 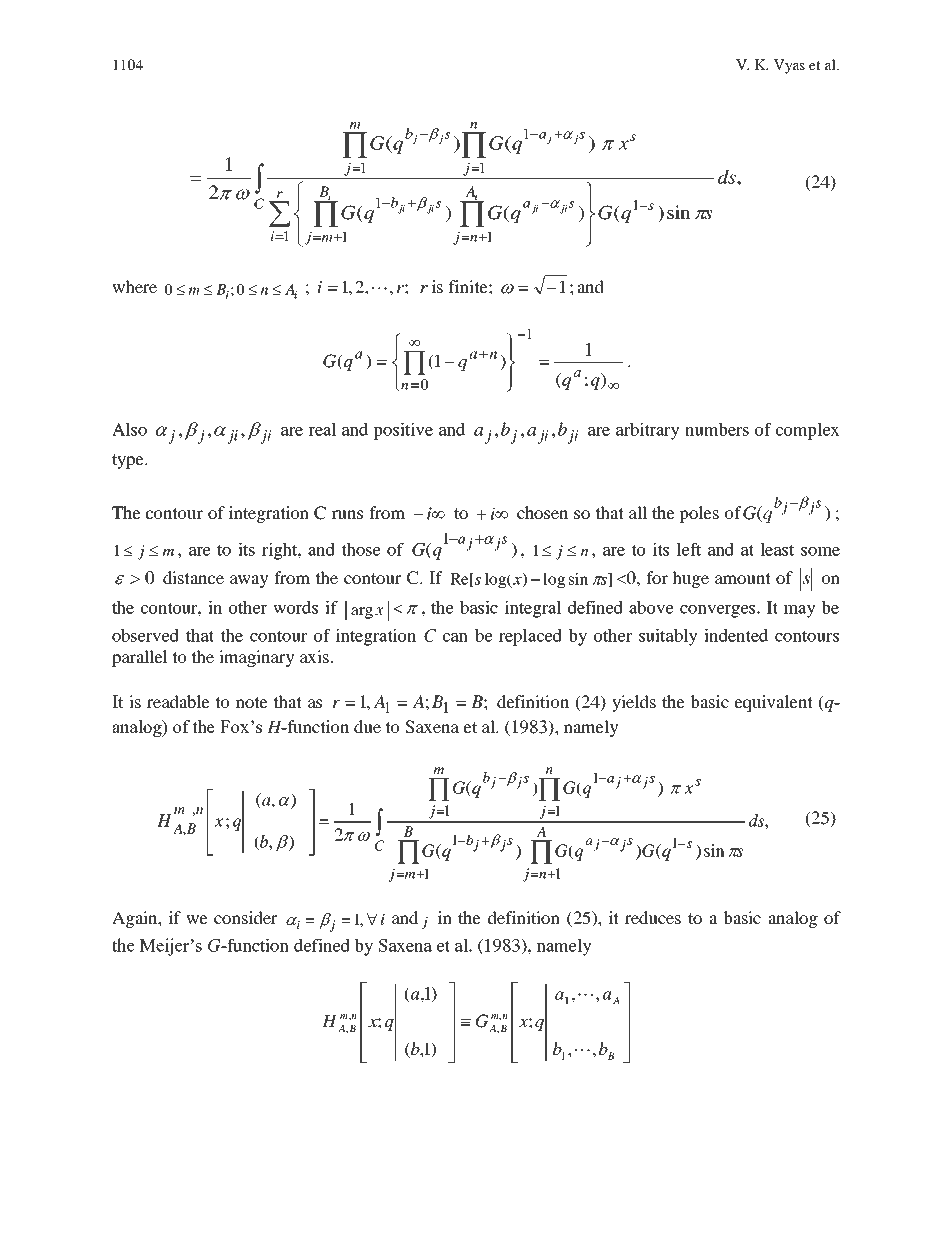 What do you see at coordinates (178, 701) in the screenshot?
I see `readable` at bounding box center [178, 701].
